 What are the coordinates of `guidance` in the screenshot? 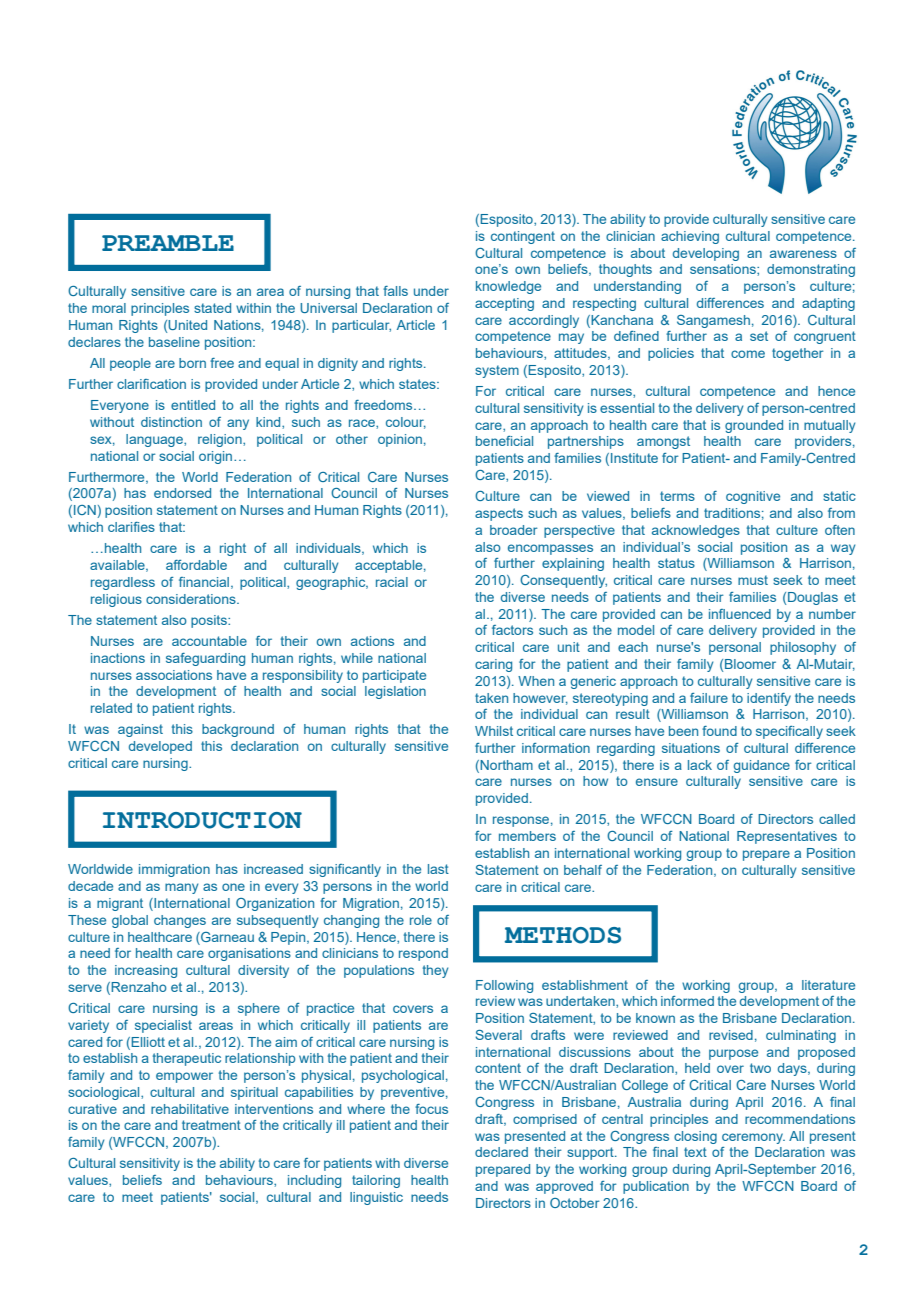 It's located at (762, 766).
